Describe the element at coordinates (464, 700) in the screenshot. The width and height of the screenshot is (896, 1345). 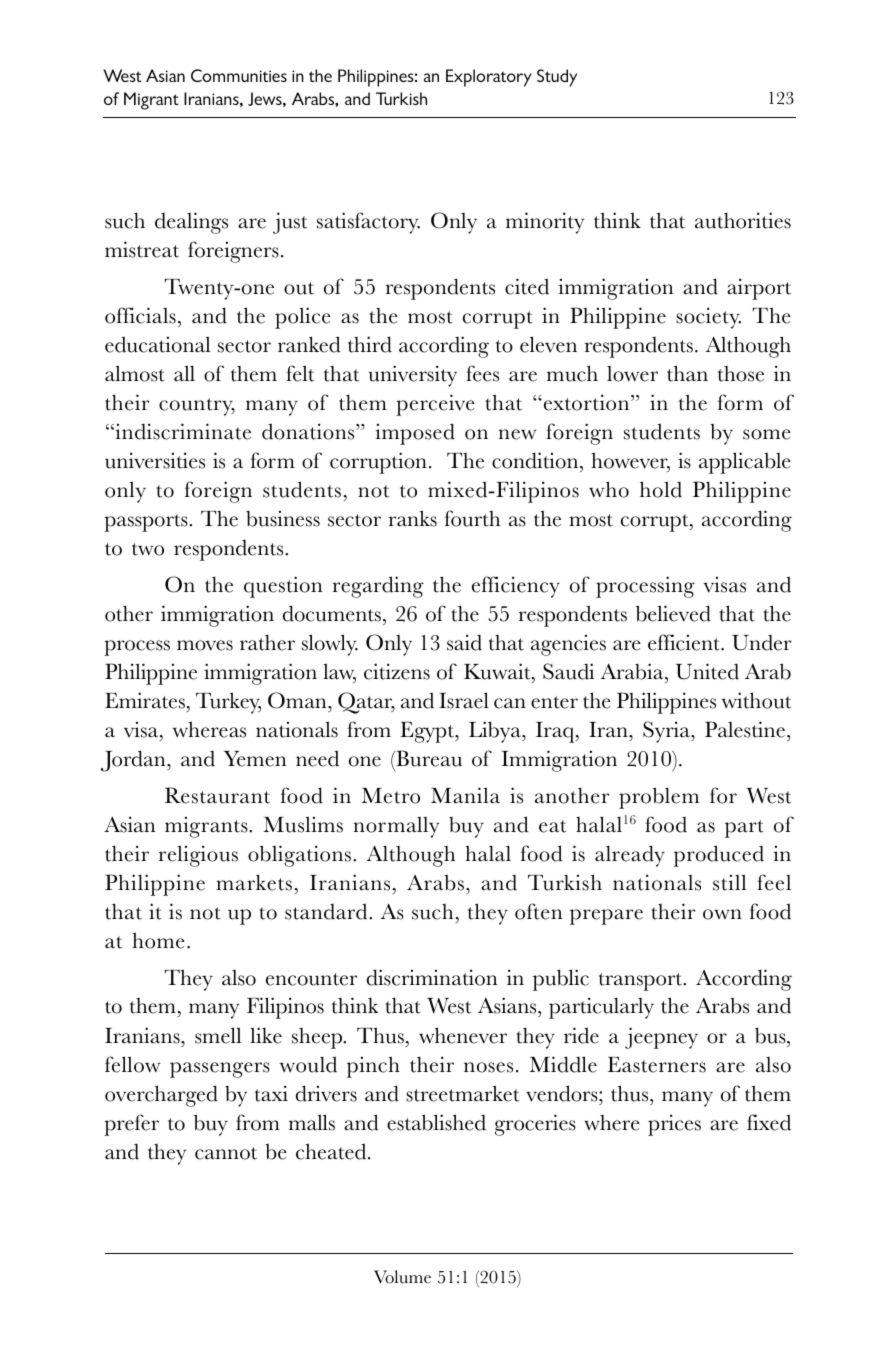
I see `Israel` at that location.
